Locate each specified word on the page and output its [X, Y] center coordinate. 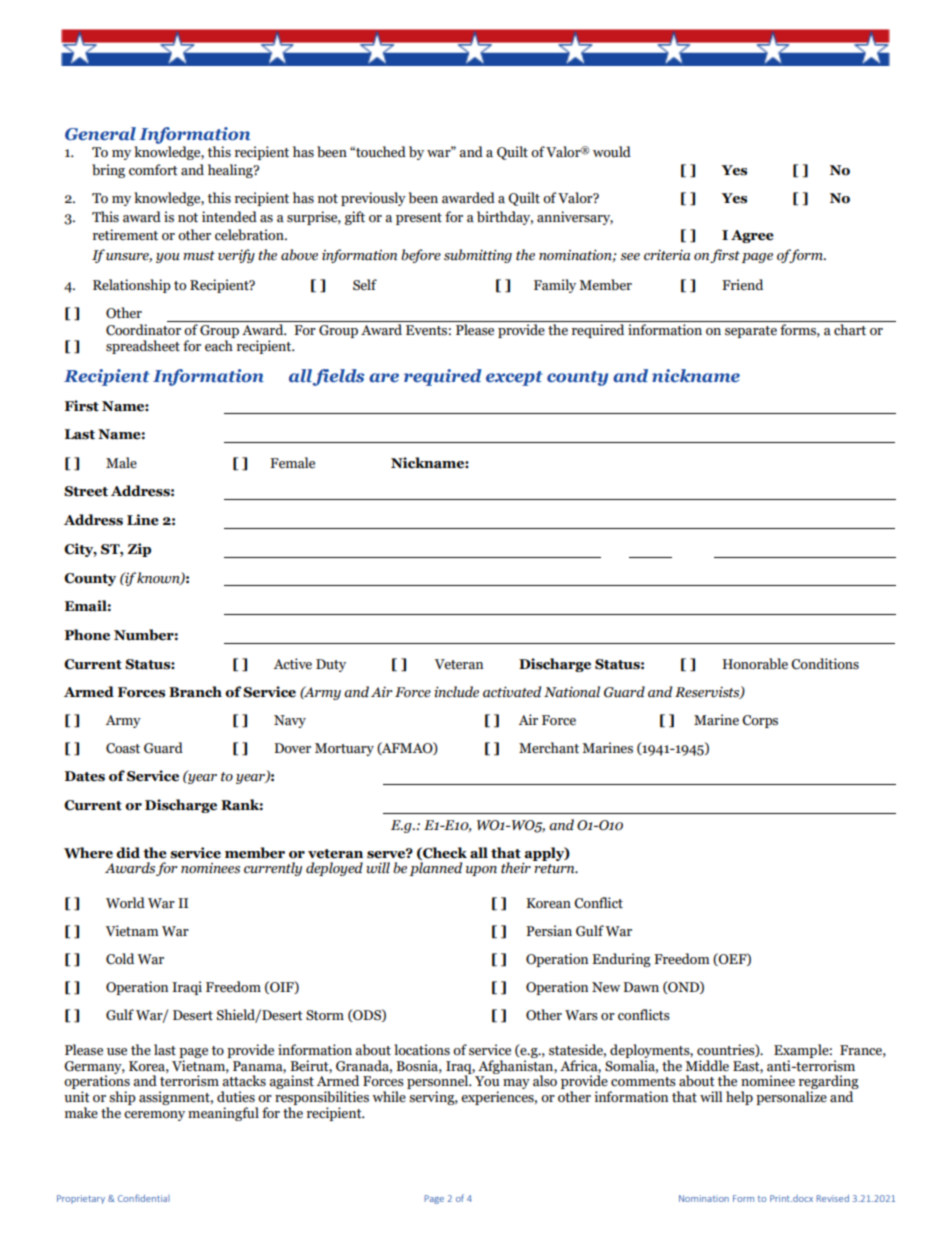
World [125, 903]
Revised [833, 1198]
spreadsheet [143, 347]
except [514, 378]
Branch [195, 692]
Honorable [755, 664]
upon [481, 871]
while [389, 1097]
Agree [752, 236]
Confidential [144, 1198]
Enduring [621, 960]
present [419, 219]
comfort [153, 170]
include [456, 692]
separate [751, 332]
